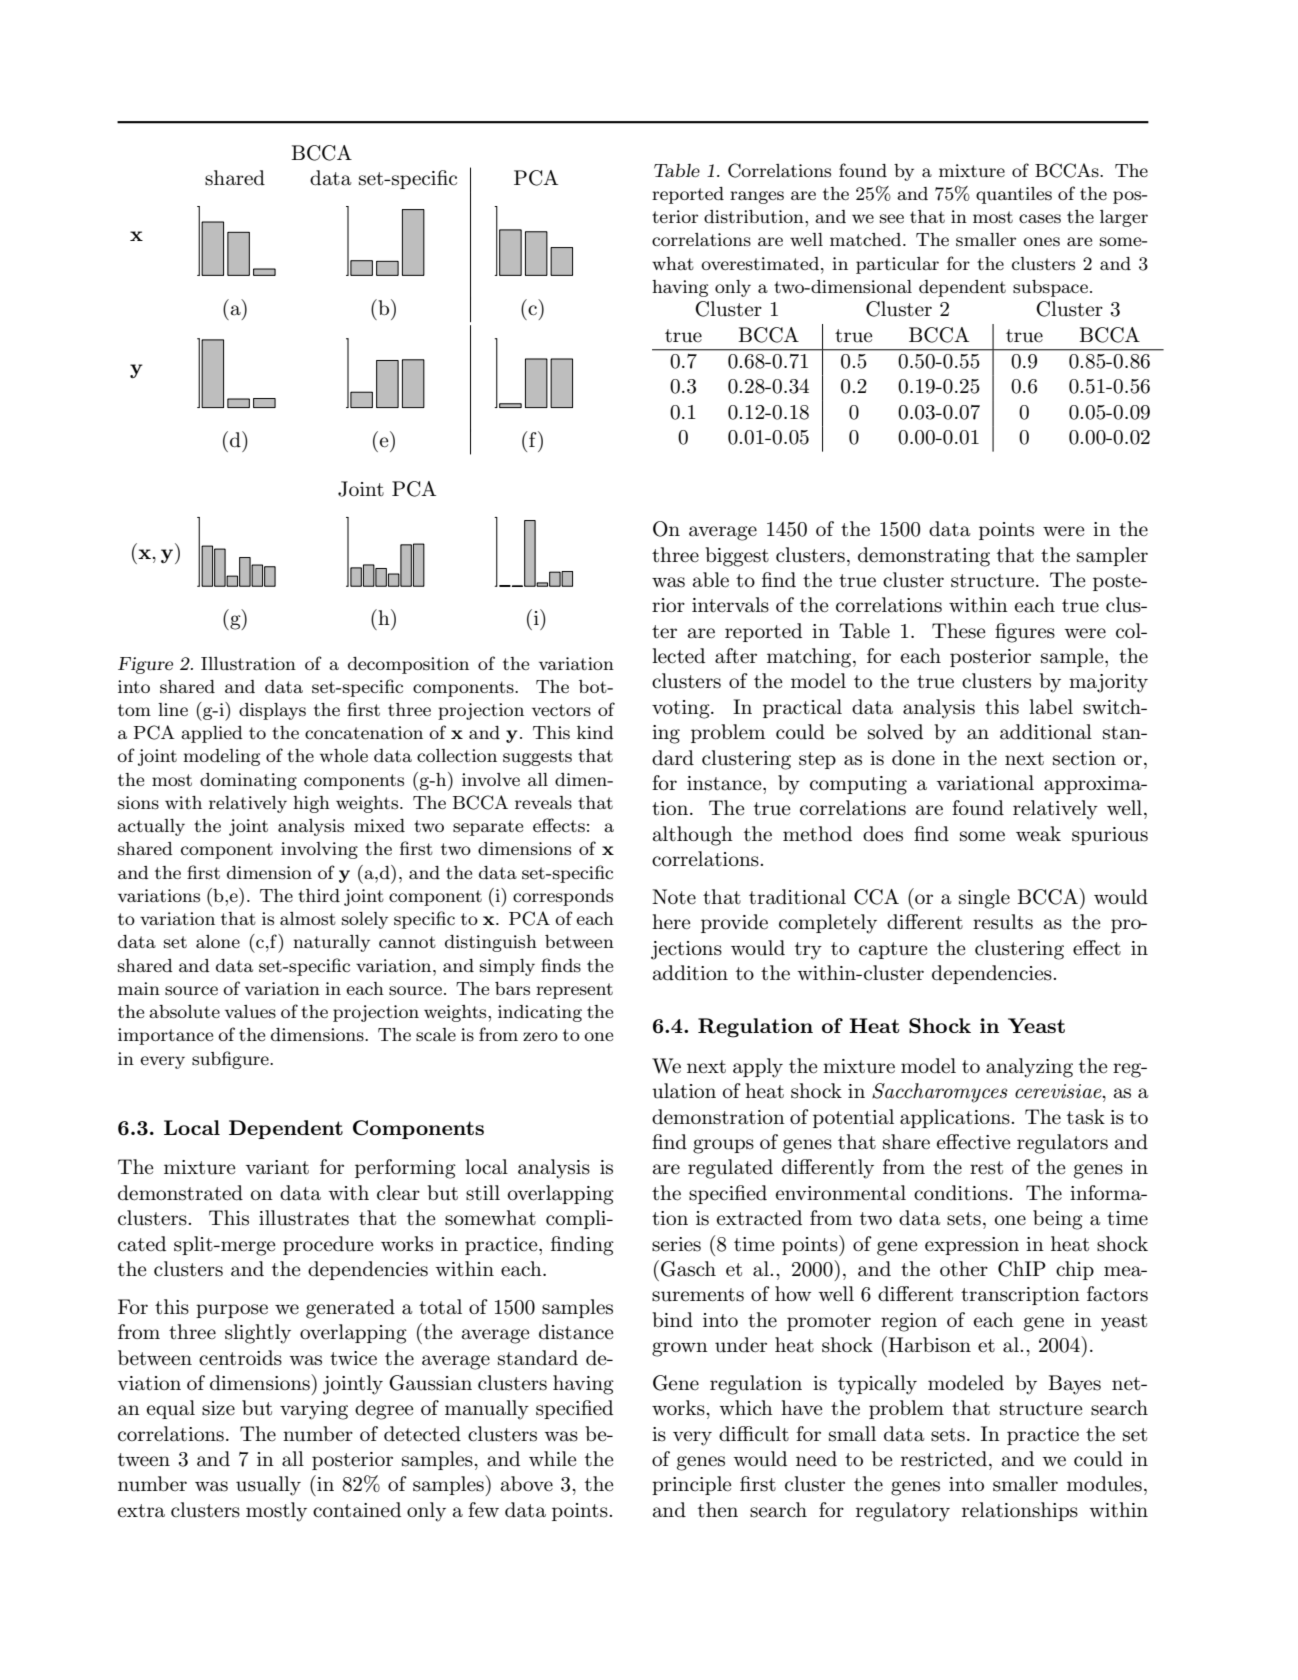 The width and height of the screenshot is (1298, 1680). What do you see at coordinates (319, 850) in the screenshot?
I see `involving` at bounding box center [319, 850].
